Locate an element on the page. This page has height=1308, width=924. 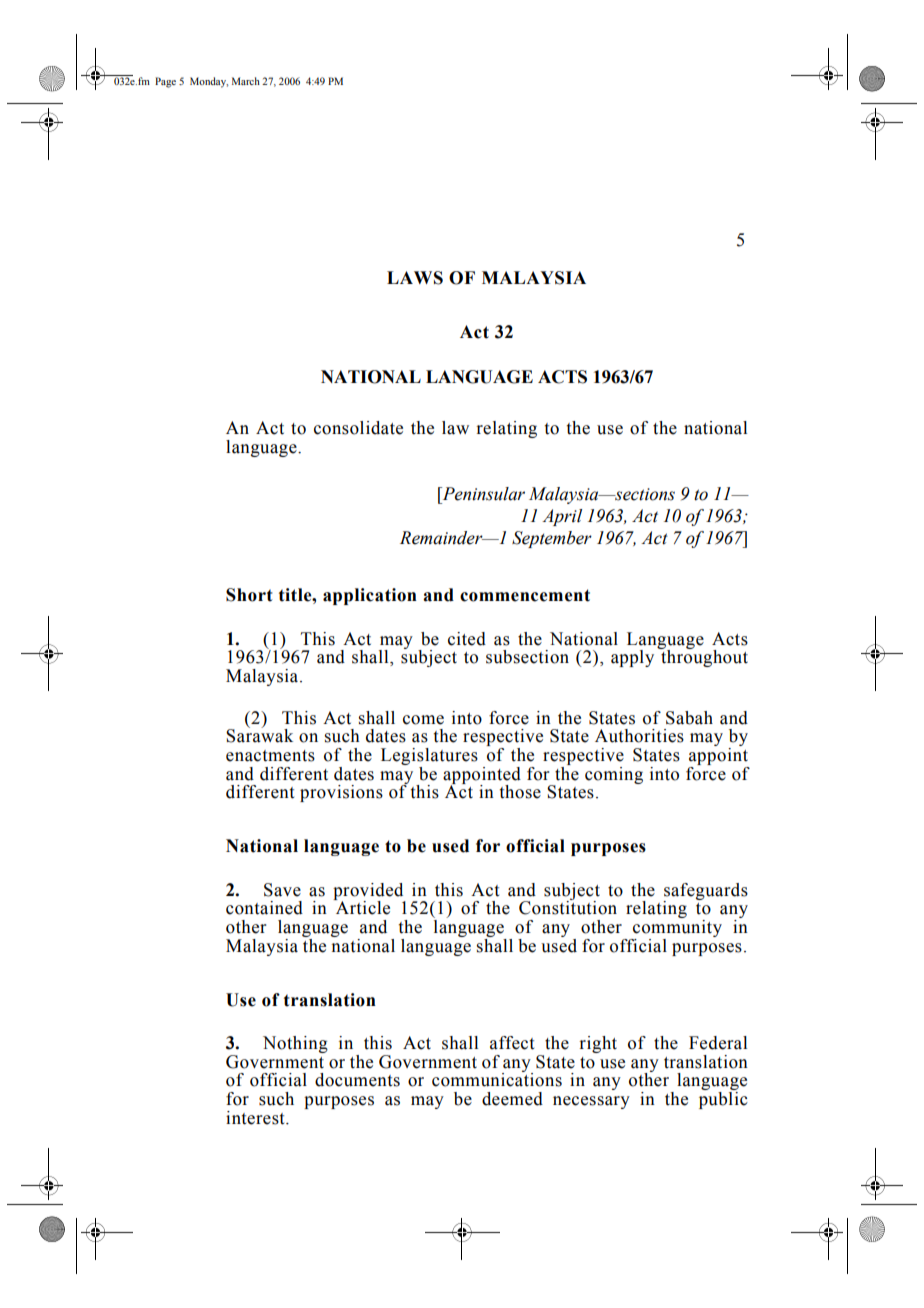
consolidate is located at coordinates (358, 428).
